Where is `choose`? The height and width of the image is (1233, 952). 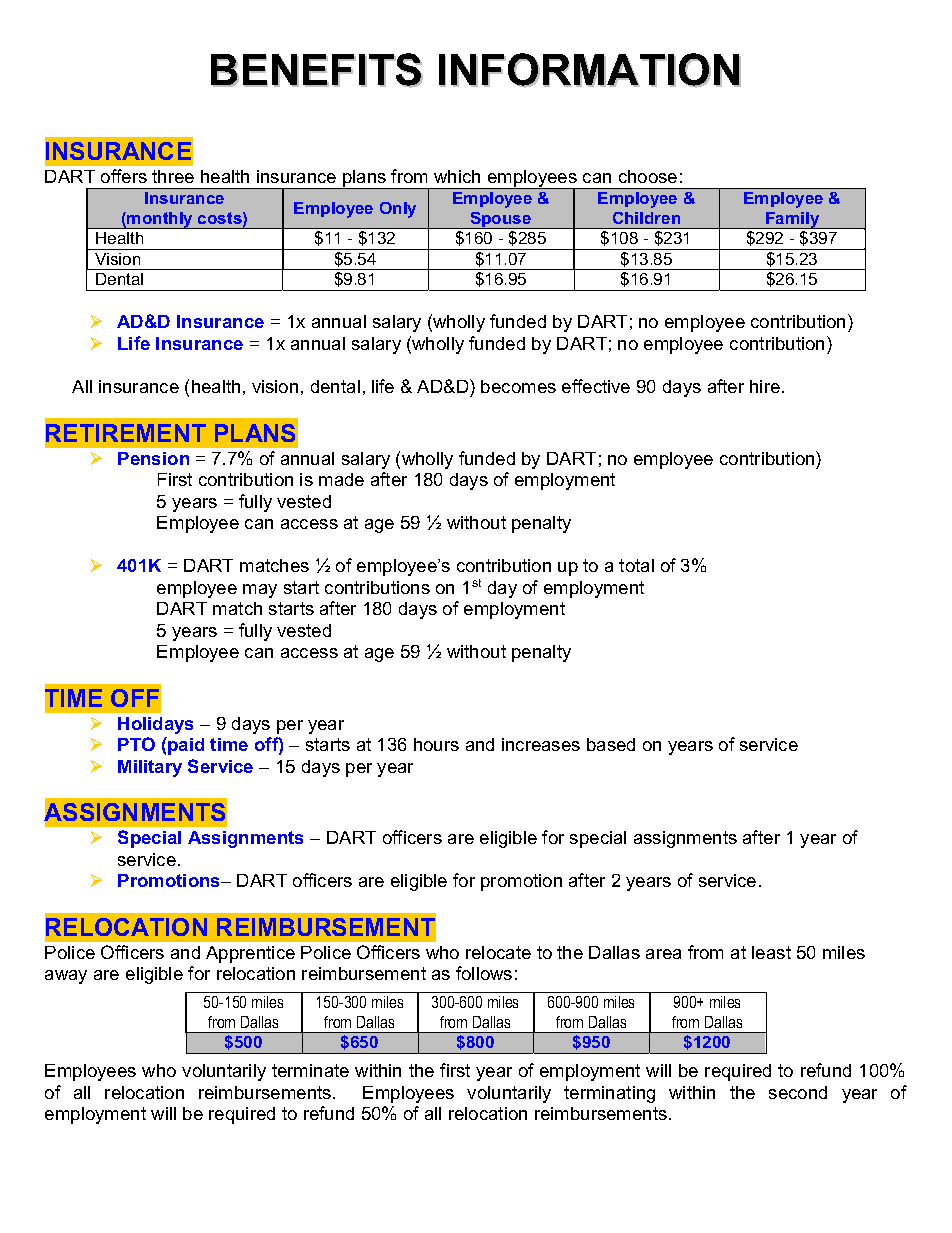
choose is located at coordinates (648, 176).
